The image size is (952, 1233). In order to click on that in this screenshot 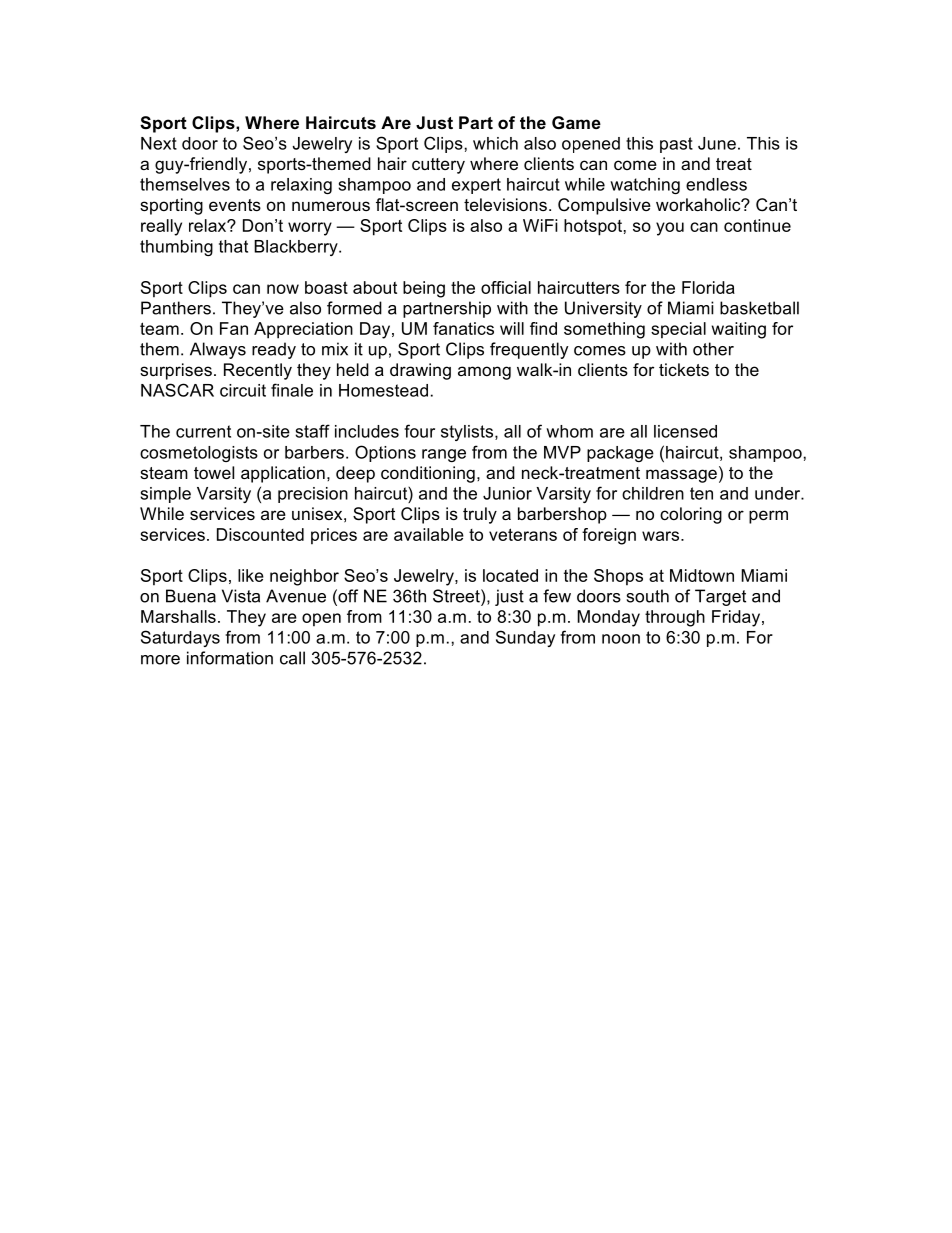, I will do `click(233, 246)`.
